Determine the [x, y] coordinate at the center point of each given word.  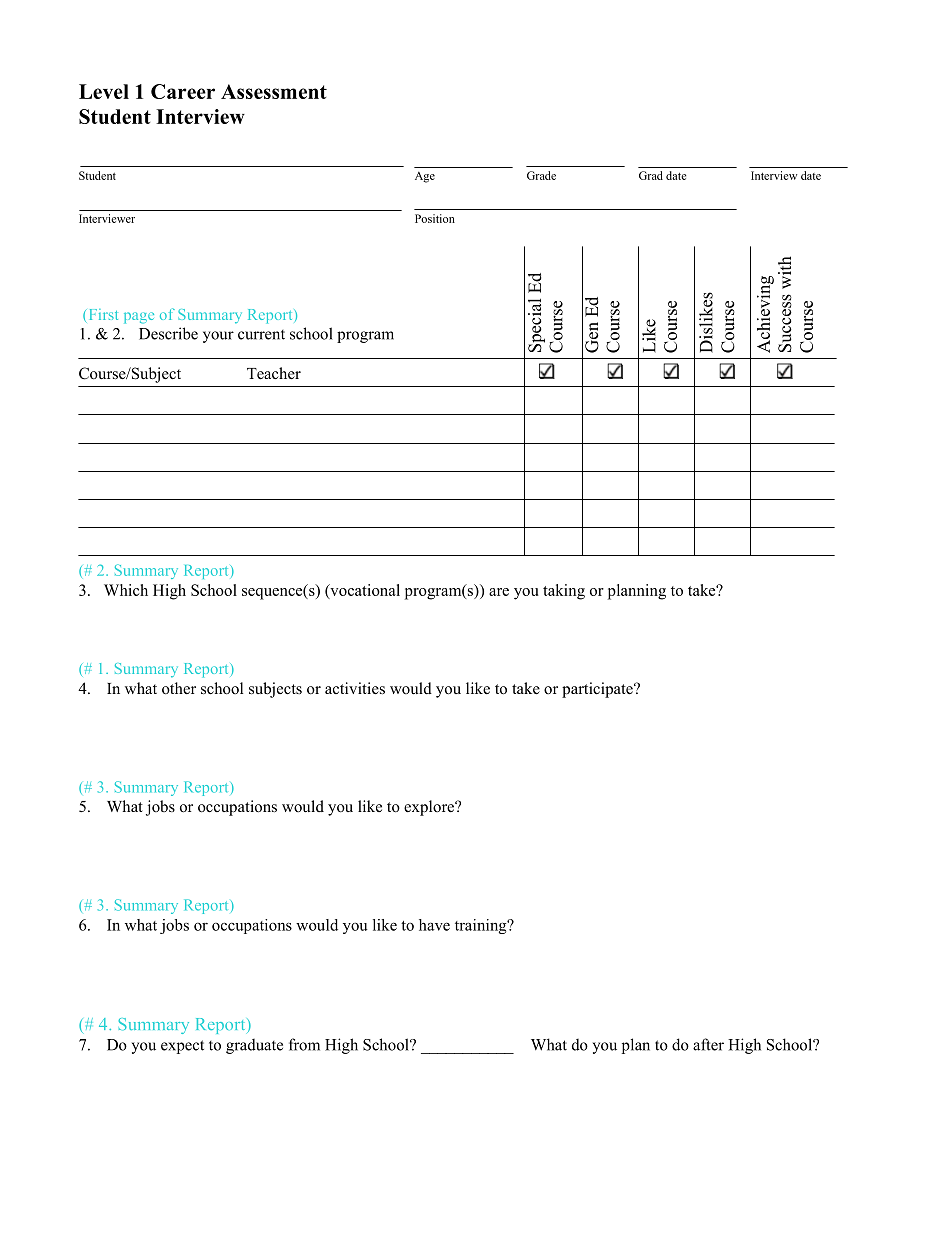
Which [126, 590]
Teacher [274, 373]
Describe [168, 333]
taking [564, 592]
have [434, 925]
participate [598, 690]
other [179, 688]
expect [182, 1047]
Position [435, 218]
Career [183, 91]
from [304, 1044]
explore [430, 808]
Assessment [274, 91]
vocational [364, 591]
